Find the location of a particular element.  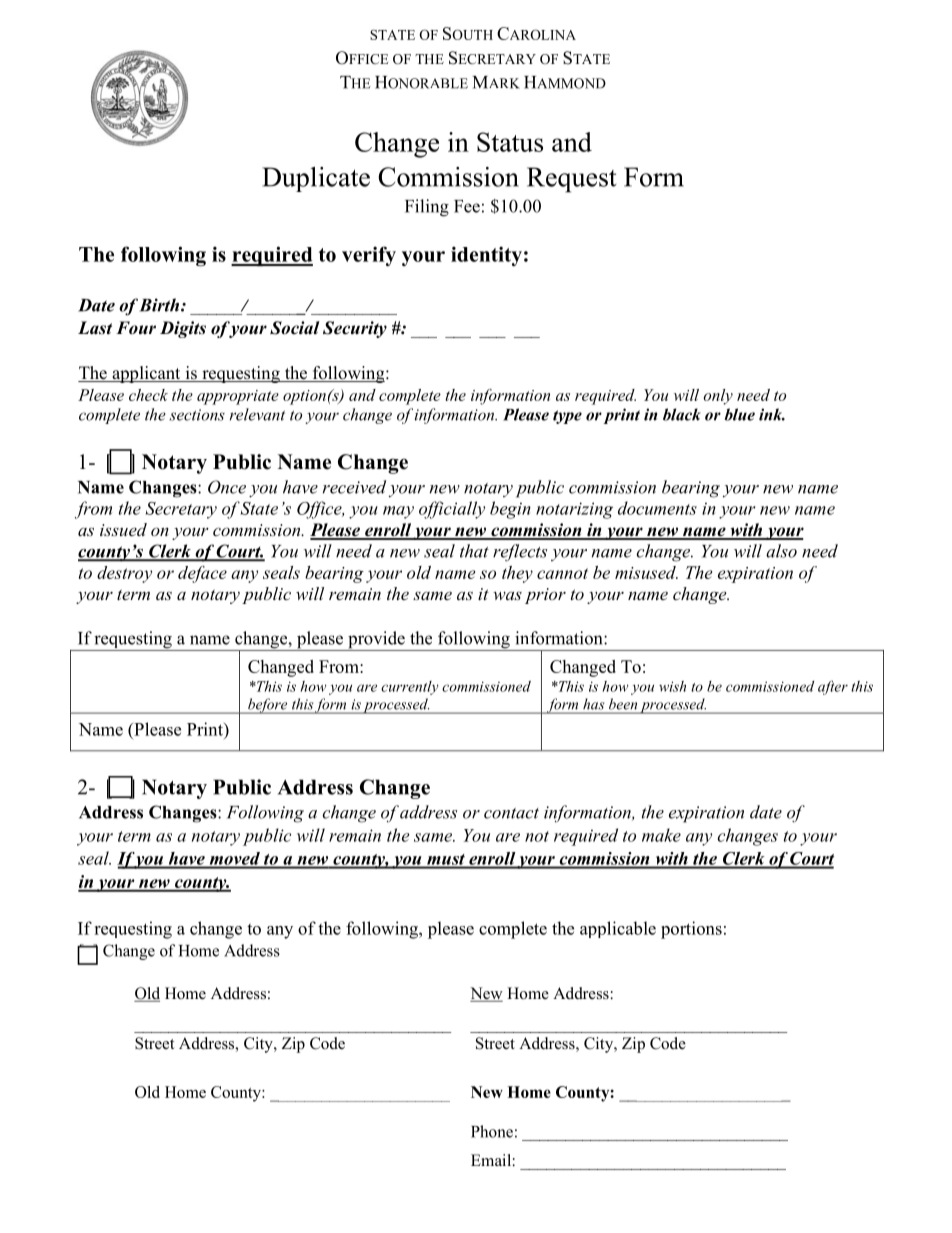

Fee is located at coordinates (467, 206).
